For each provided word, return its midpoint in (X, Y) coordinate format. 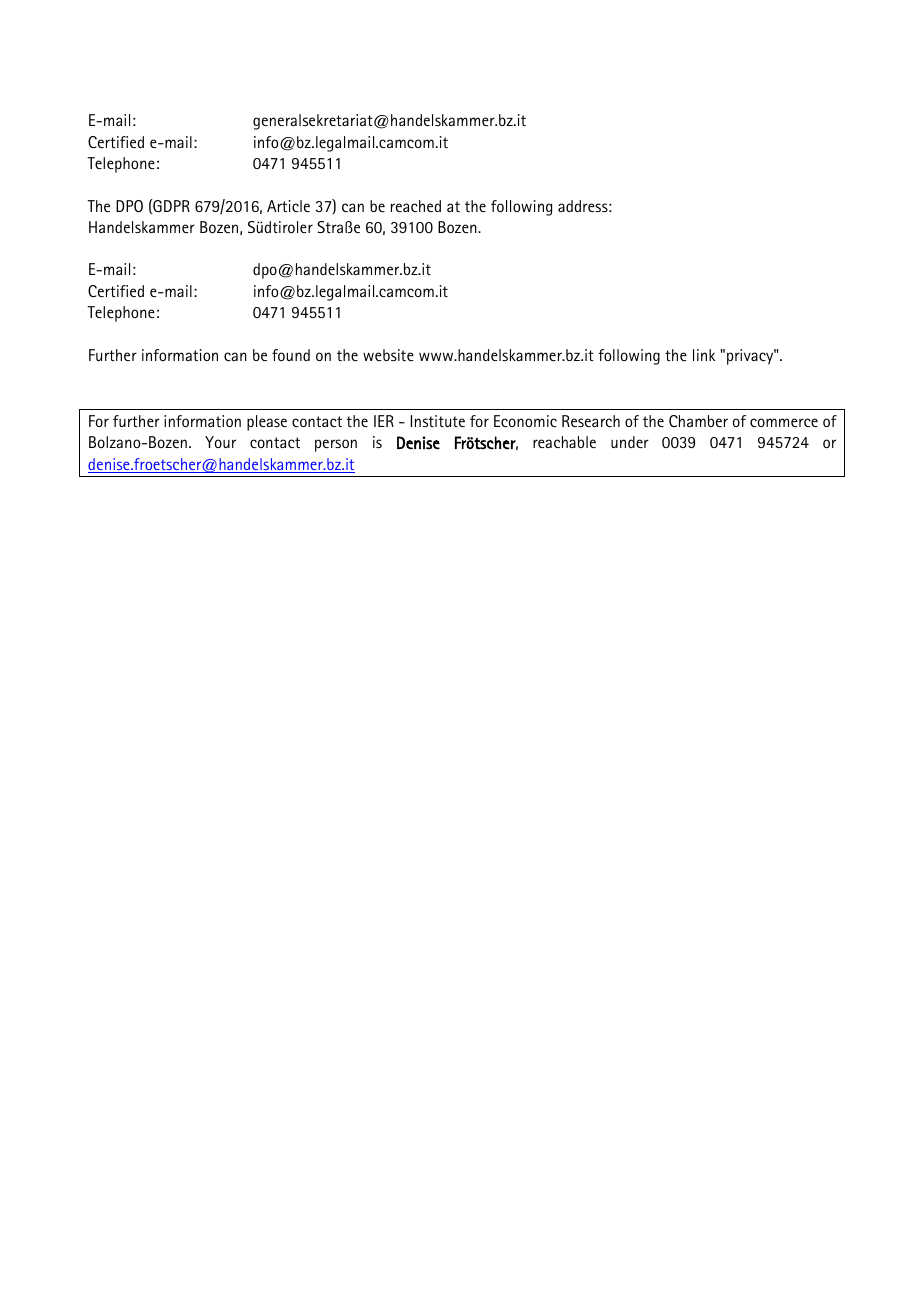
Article (288, 206)
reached (416, 206)
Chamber (698, 421)
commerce (784, 422)
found (291, 355)
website (388, 355)
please (267, 423)
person (336, 445)
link (704, 355)
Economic (525, 421)
